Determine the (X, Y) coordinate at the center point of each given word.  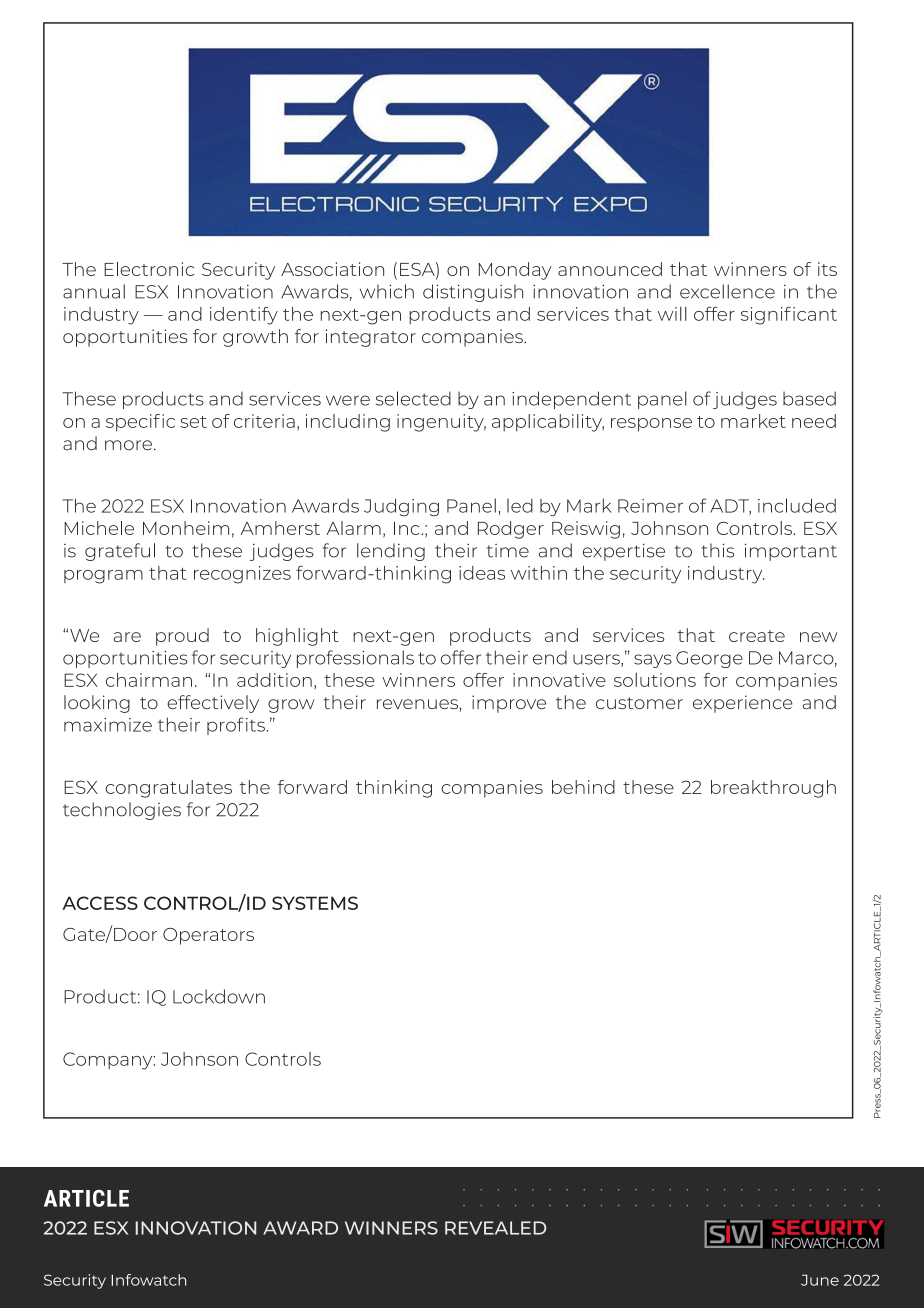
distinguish (473, 293)
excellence (727, 291)
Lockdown (219, 996)
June (820, 1280)
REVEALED (496, 1228)
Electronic (149, 269)
